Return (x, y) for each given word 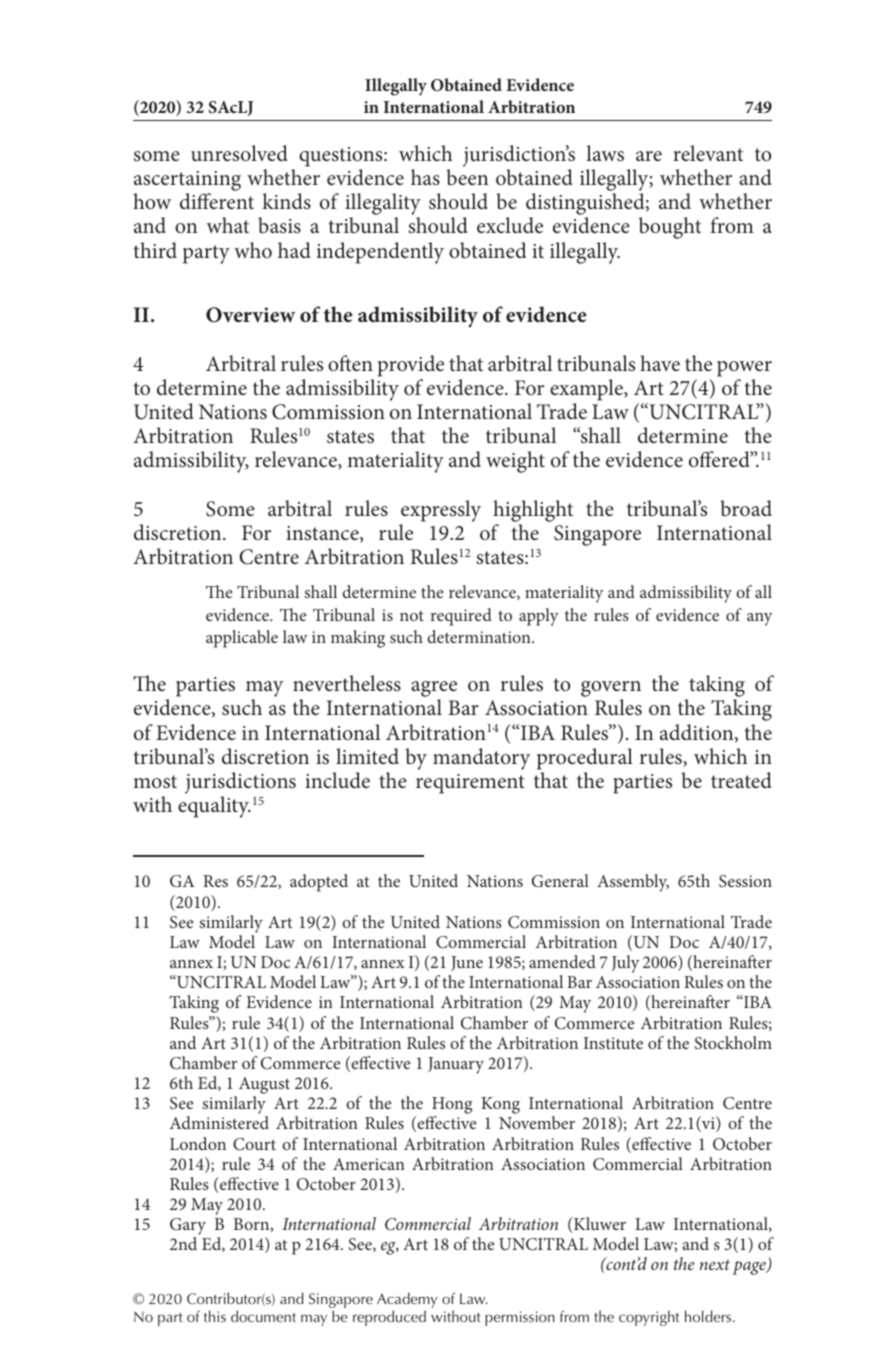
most (155, 782)
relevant (708, 153)
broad (746, 508)
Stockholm (733, 1042)
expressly (441, 511)
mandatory (481, 759)
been (467, 177)
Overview (250, 315)
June (467, 963)
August (263, 1087)
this (215, 1316)
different (217, 201)
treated (741, 780)
